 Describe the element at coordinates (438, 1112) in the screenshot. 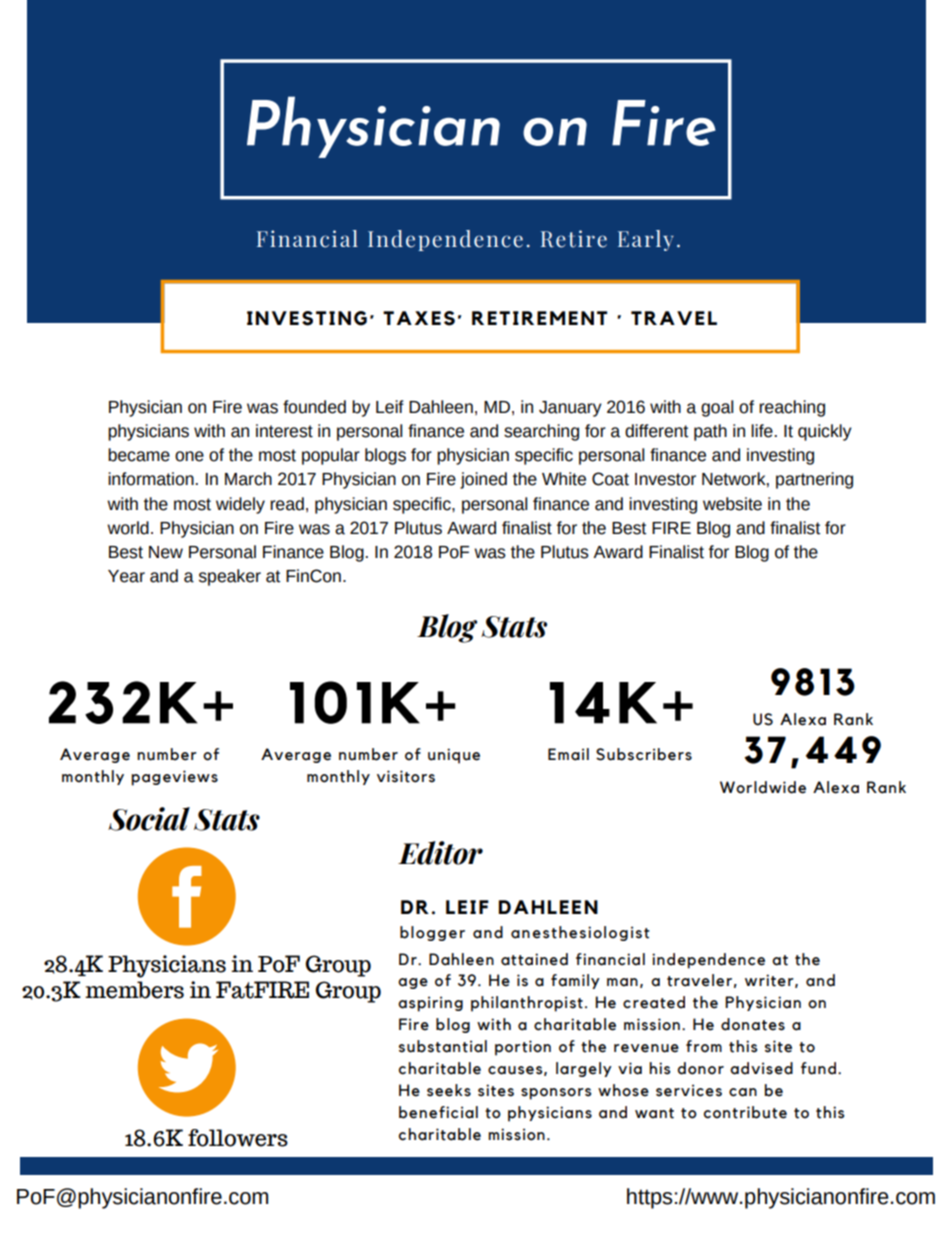

I see `beneficial` at that location.
